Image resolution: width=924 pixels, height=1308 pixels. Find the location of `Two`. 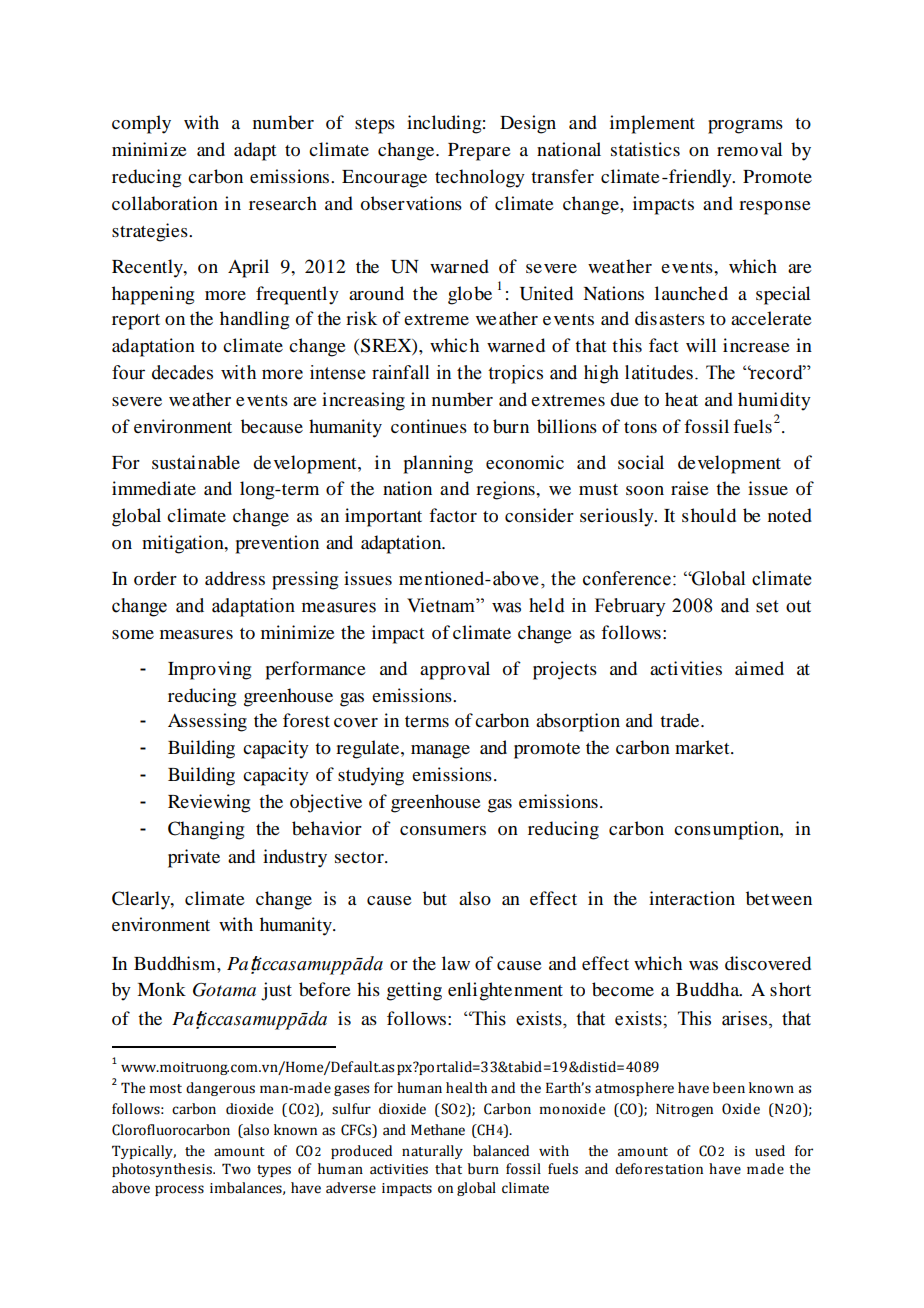

Two is located at coordinates (236, 1169).
